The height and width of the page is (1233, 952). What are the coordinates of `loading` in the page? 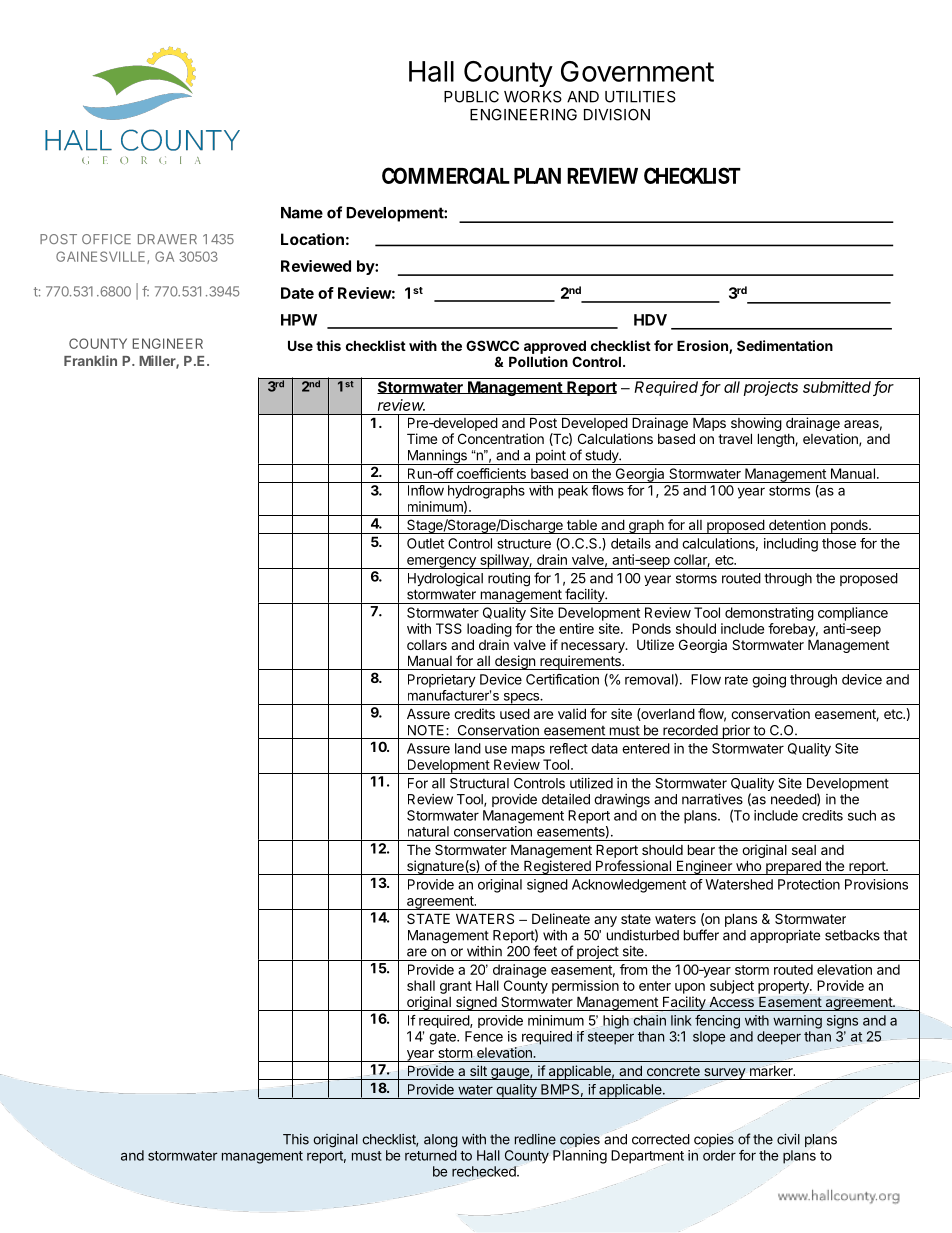 It's located at (489, 630).
